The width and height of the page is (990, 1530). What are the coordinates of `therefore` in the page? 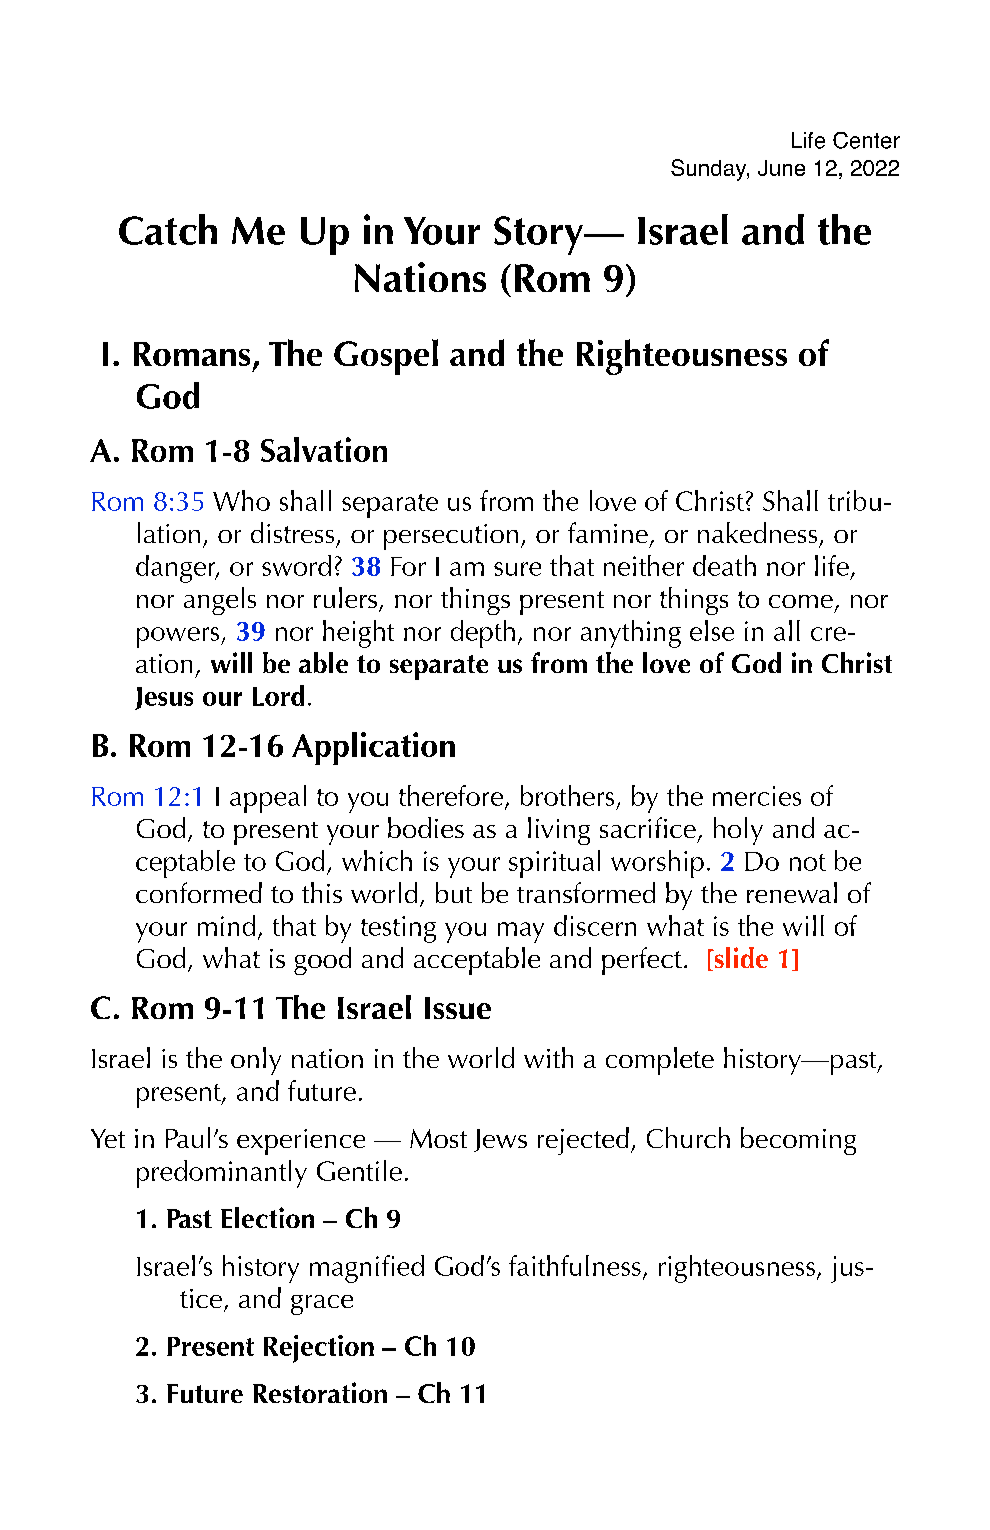 It's located at (451, 795).
